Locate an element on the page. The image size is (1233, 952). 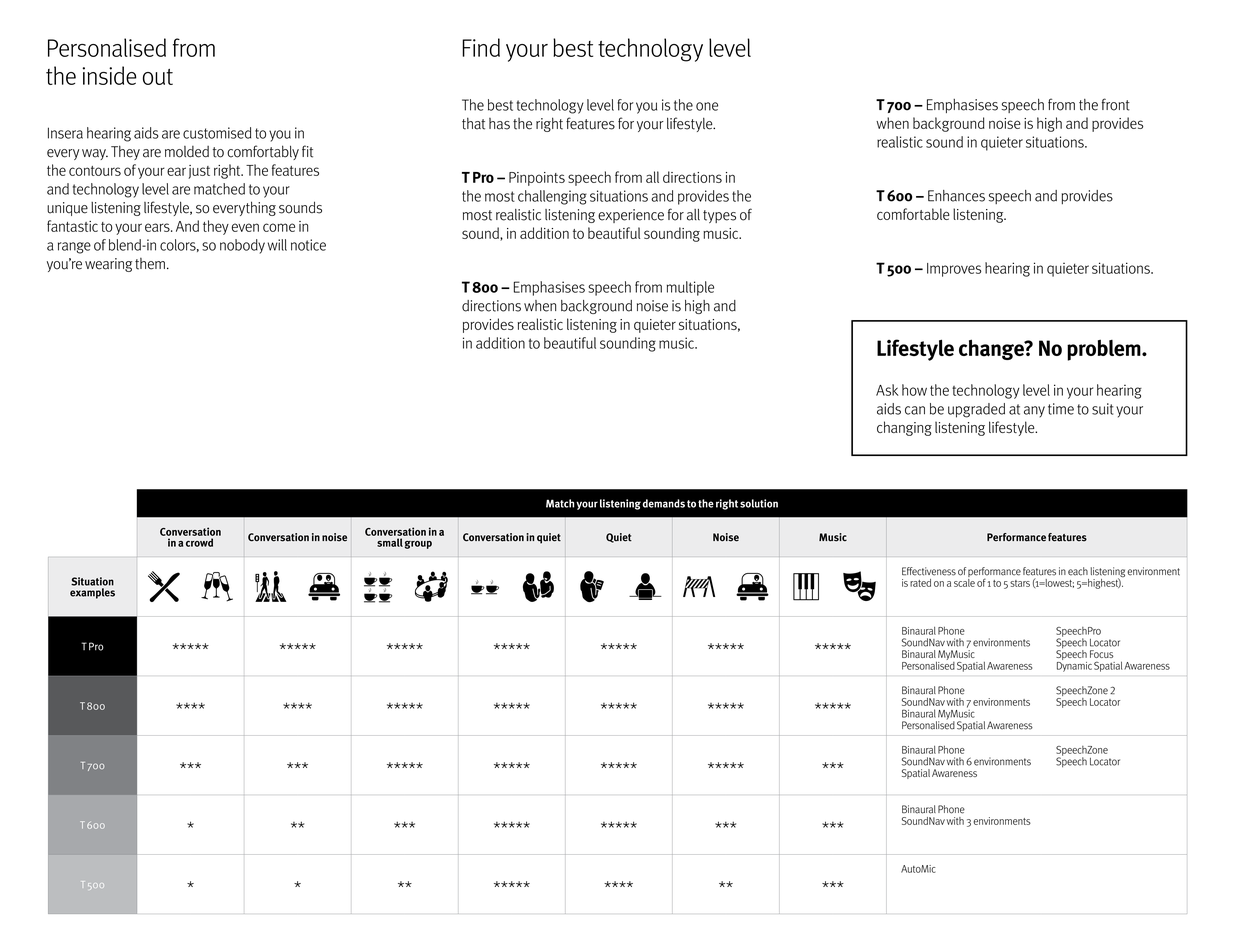
rated is located at coordinates (920, 583).
